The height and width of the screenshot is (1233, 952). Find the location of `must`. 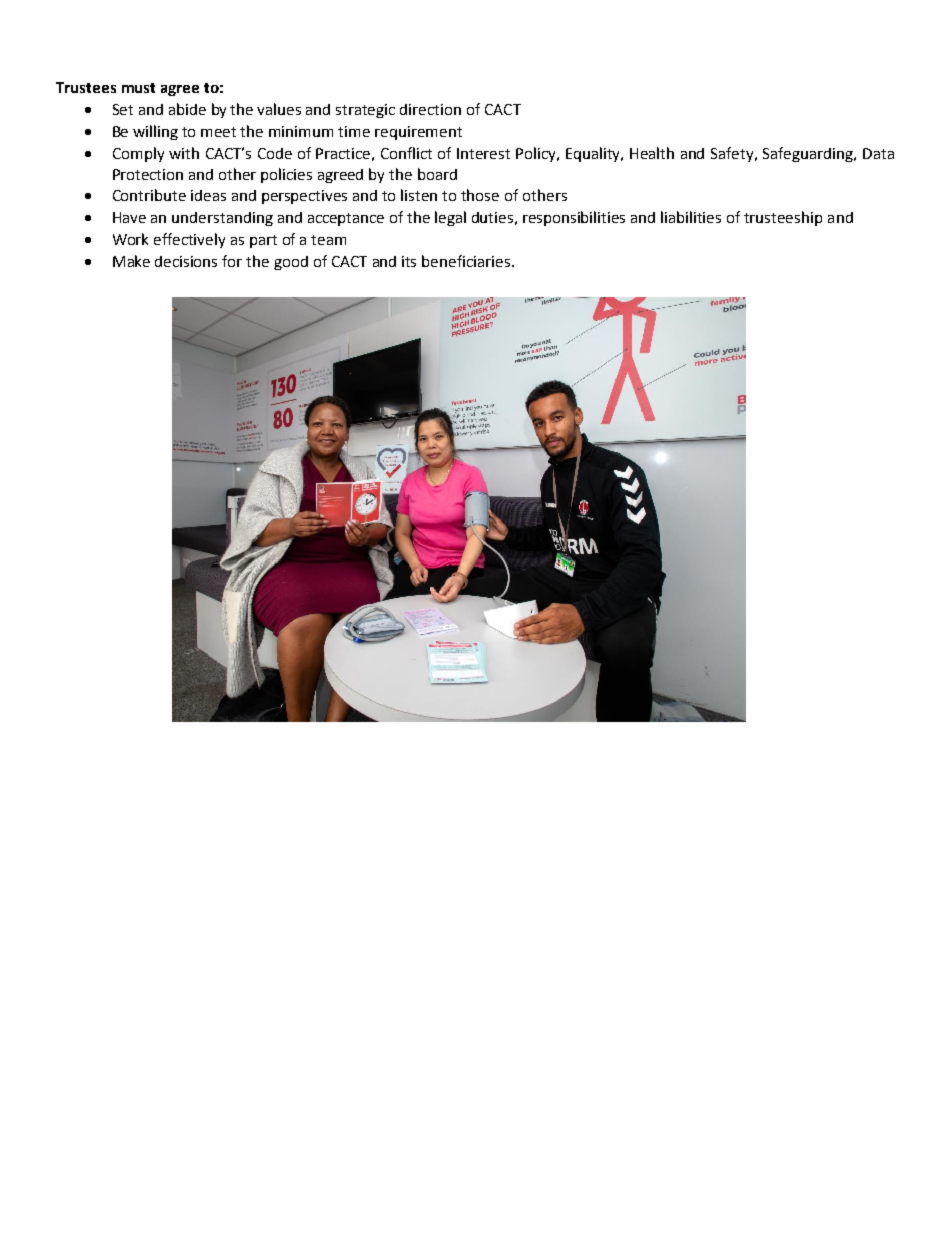

must is located at coordinates (138, 88).
